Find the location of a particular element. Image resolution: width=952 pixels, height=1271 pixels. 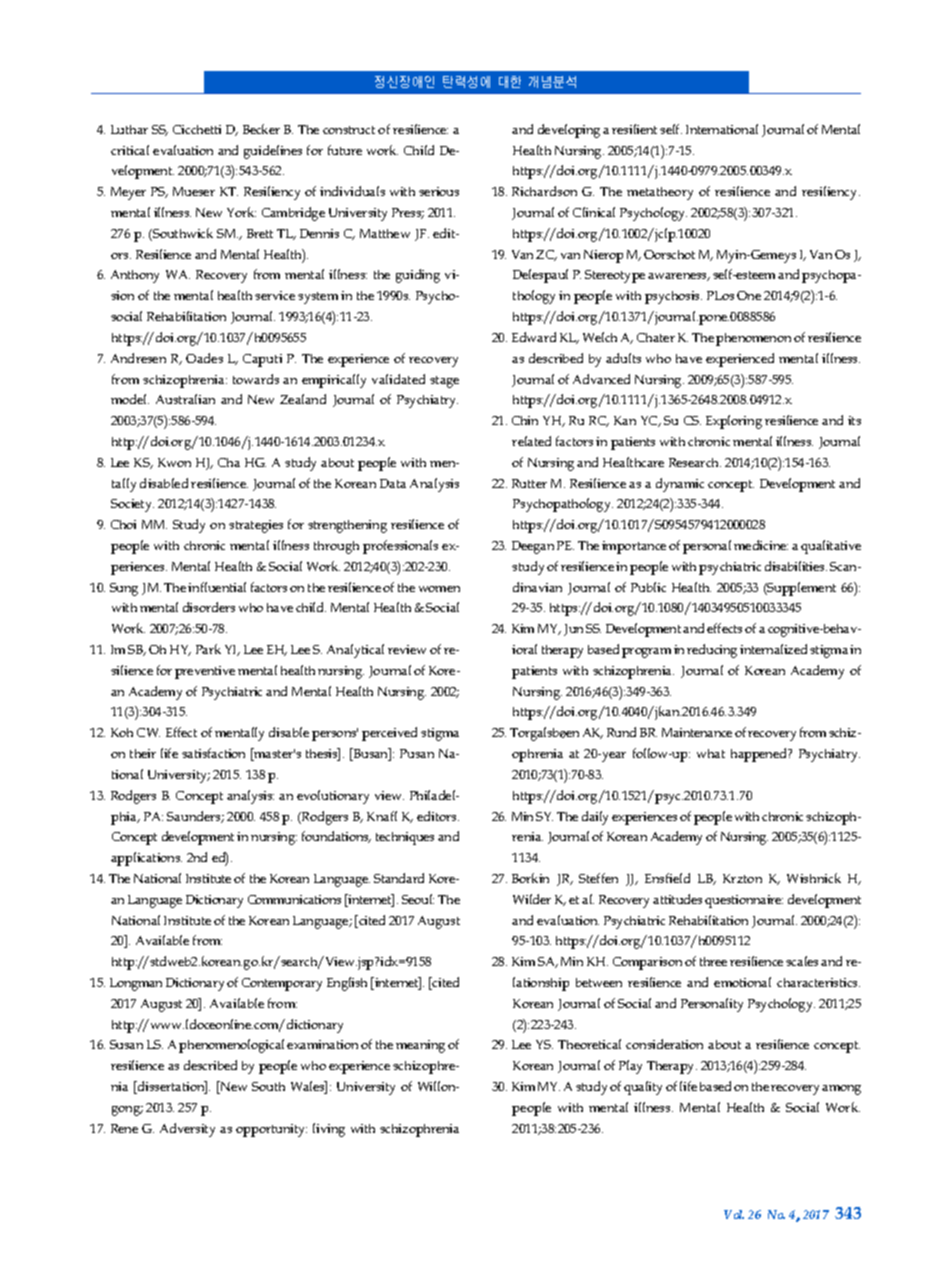

metatheory is located at coordinates (660, 193).
